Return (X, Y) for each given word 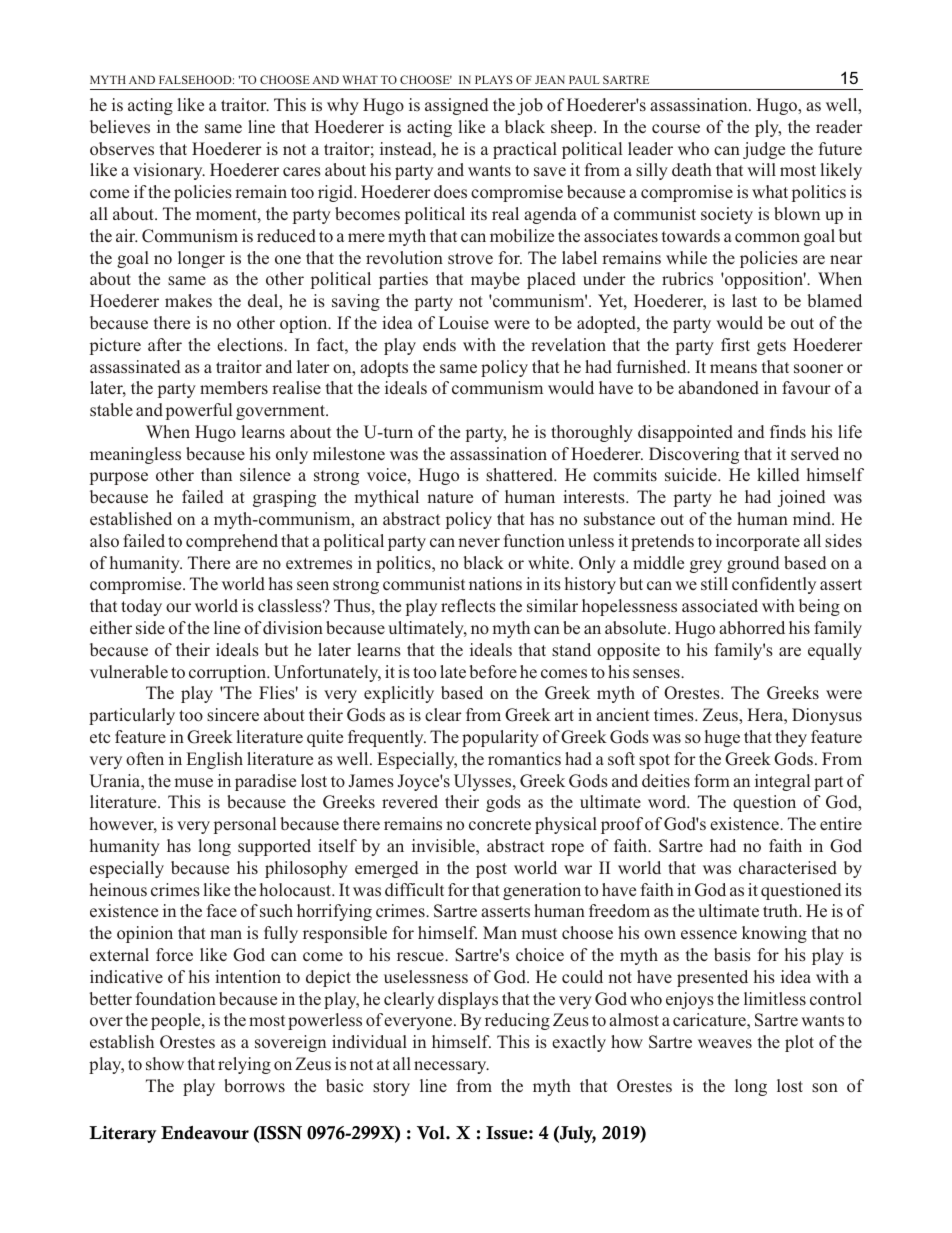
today (141, 607)
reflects (468, 606)
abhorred (752, 628)
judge (764, 150)
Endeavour (205, 1133)
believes (120, 127)
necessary (451, 1067)
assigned (457, 106)
